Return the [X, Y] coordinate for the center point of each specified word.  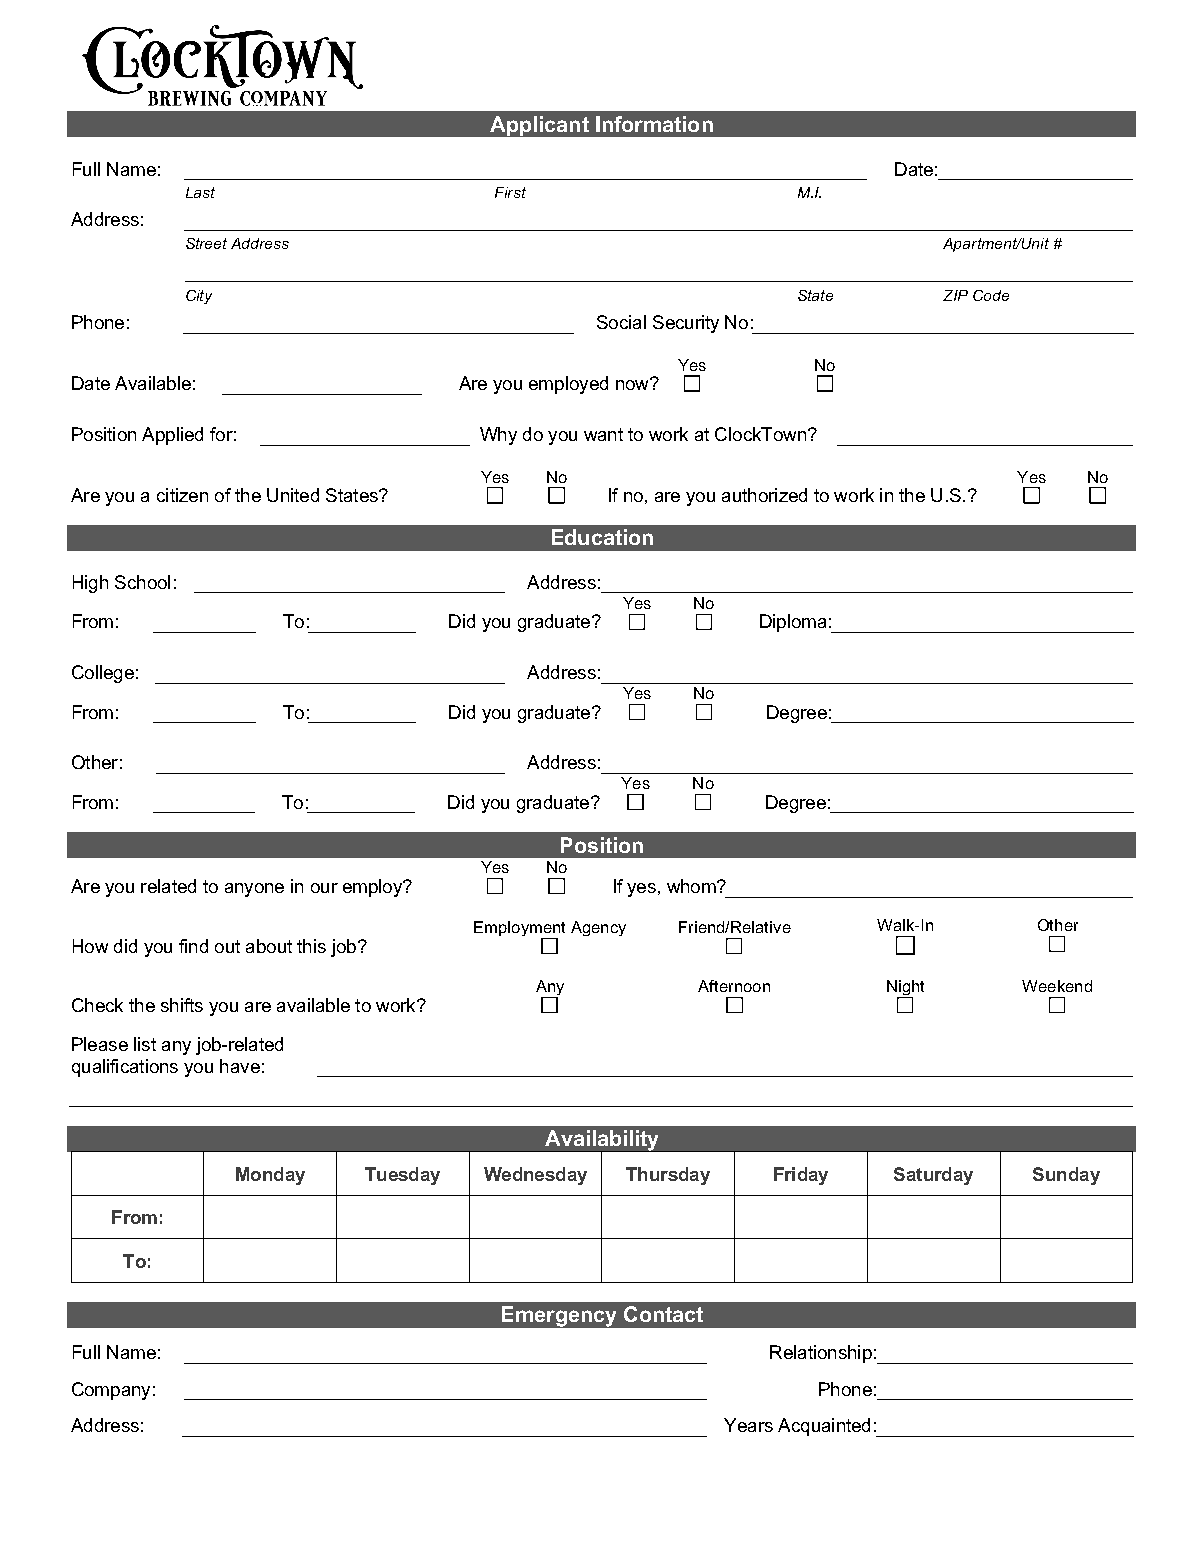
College [103, 674]
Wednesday [535, 1176]
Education [602, 537]
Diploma [793, 623]
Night [905, 989]
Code [991, 295]
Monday [270, 1176]
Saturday [933, 1176]
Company [111, 1391]
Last [200, 192]
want [603, 434]
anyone [254, 890]
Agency [598, 928]
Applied [172, 436]
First [510, 192]
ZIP [955, 295]
